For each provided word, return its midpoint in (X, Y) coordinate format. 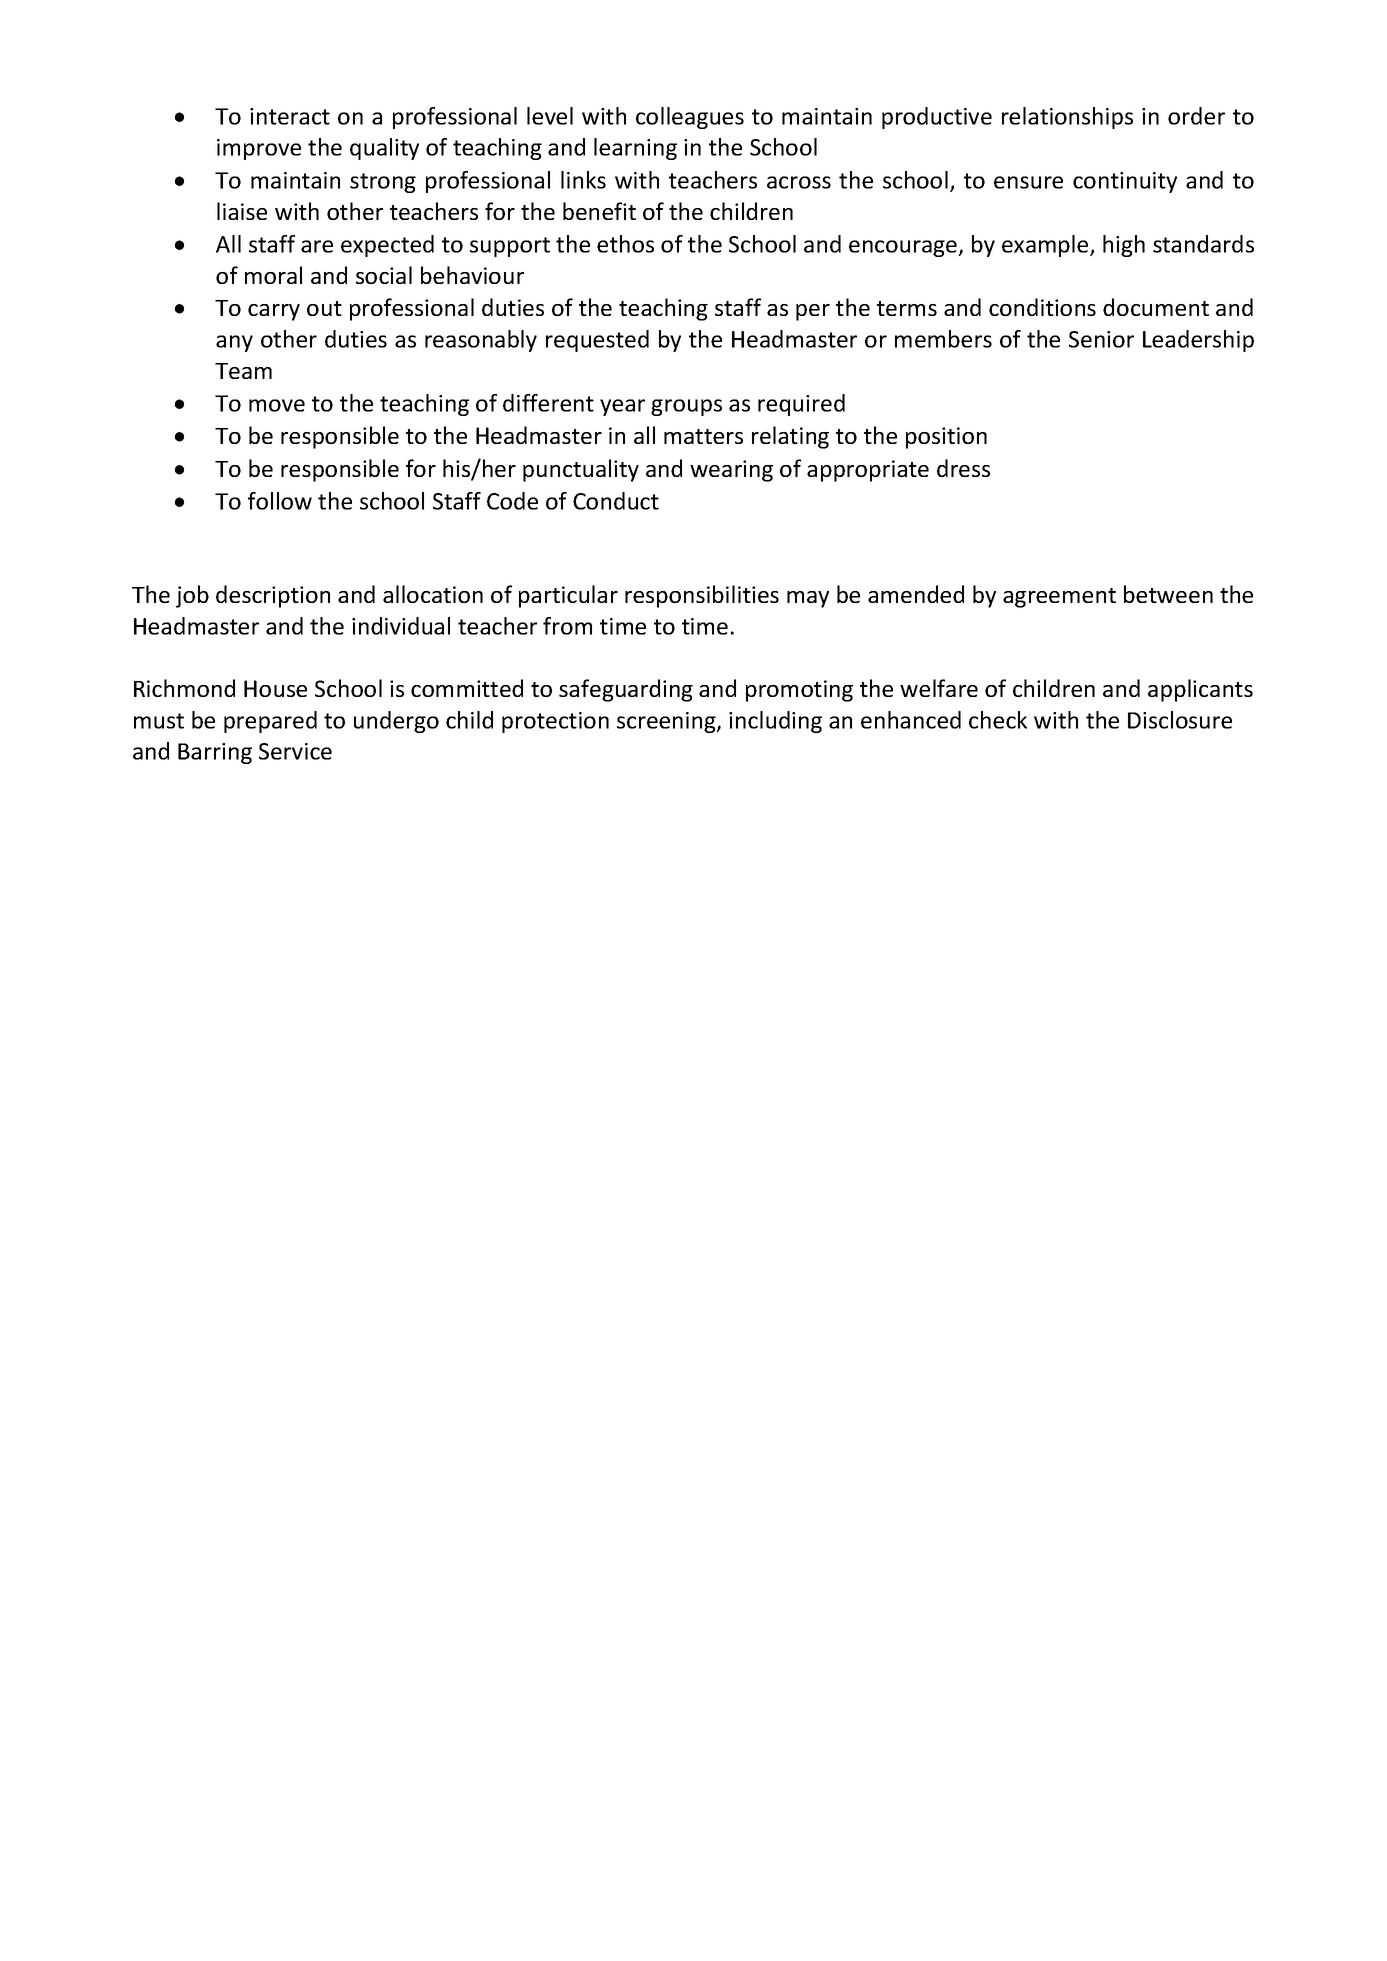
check (998, 720)
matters (703, 436)
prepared (270, 722)
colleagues (690, 118)
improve (259, 149)
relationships (1067, 118)
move (277, 405)
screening (667, 722)
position (946, 438)
